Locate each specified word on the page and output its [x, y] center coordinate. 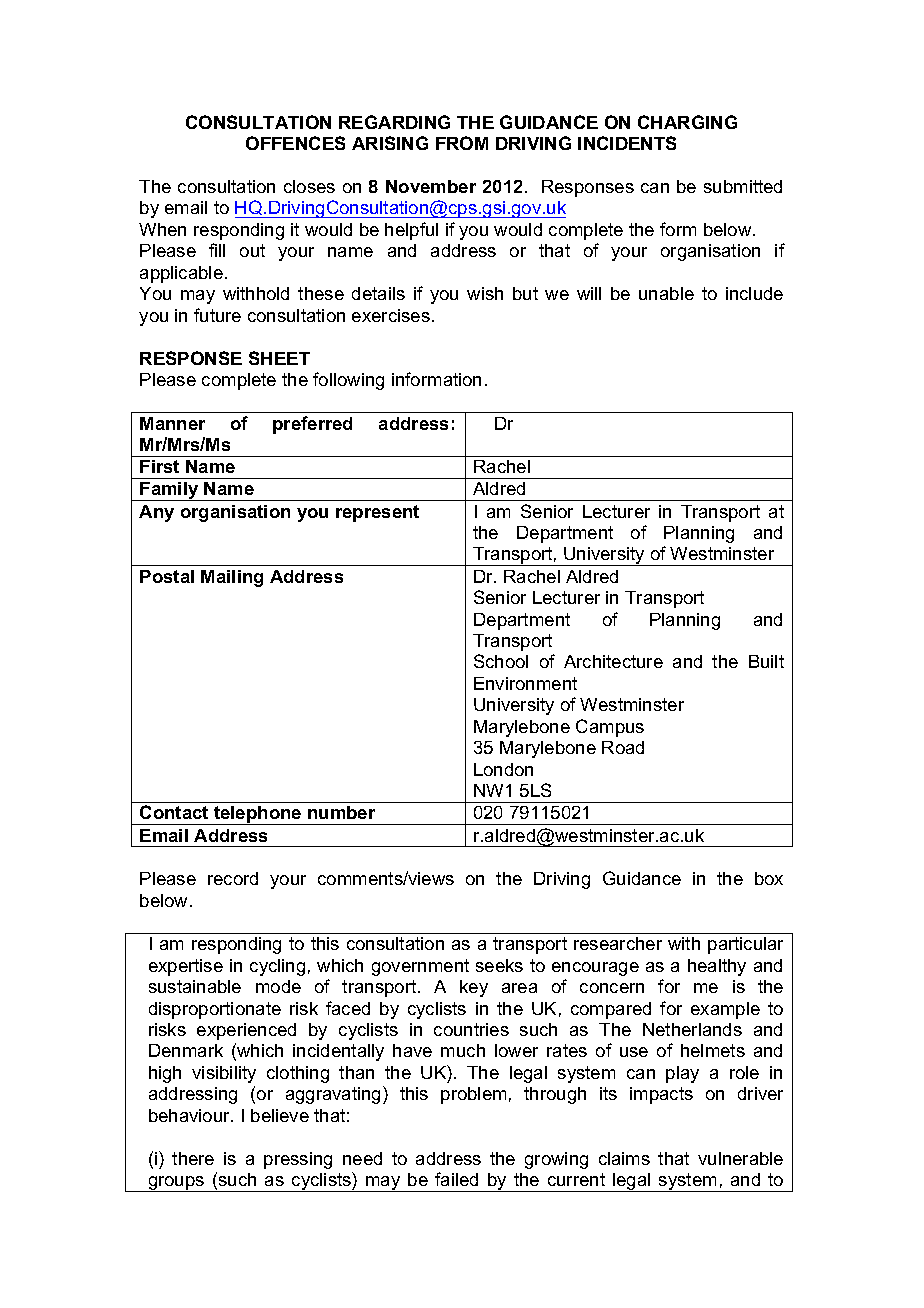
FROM [462, 143]
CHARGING [687, 122]
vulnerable [740, 1158]
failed [456, 1179]
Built [766, 661]
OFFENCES [295, 143]
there [193, 1158]
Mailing [232, 578]
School [501, 661]
